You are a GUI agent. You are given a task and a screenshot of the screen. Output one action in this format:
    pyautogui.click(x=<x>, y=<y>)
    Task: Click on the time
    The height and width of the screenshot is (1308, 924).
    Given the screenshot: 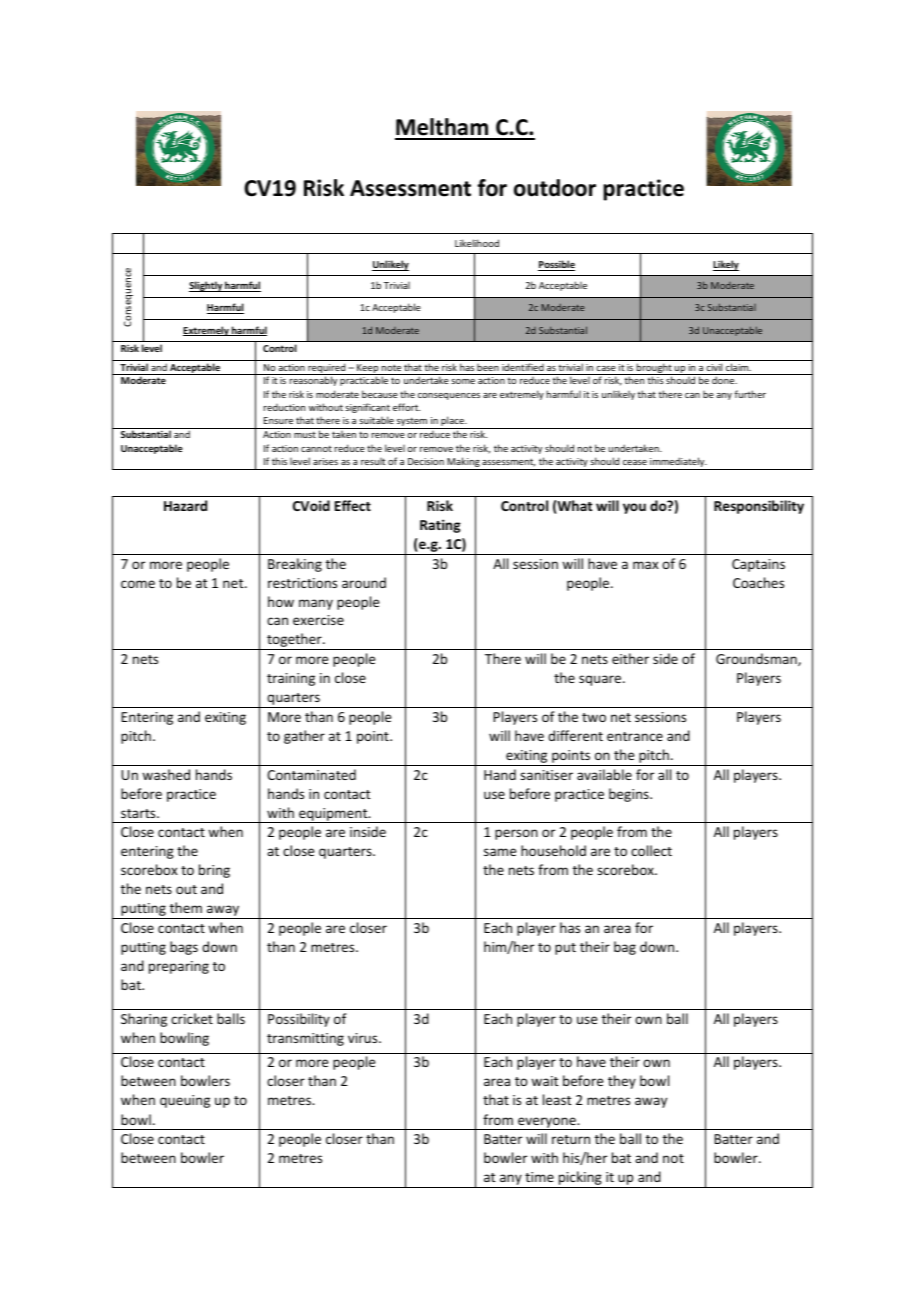 What is the action you would take?
    pyautogui.click(x=539, y=1177)
